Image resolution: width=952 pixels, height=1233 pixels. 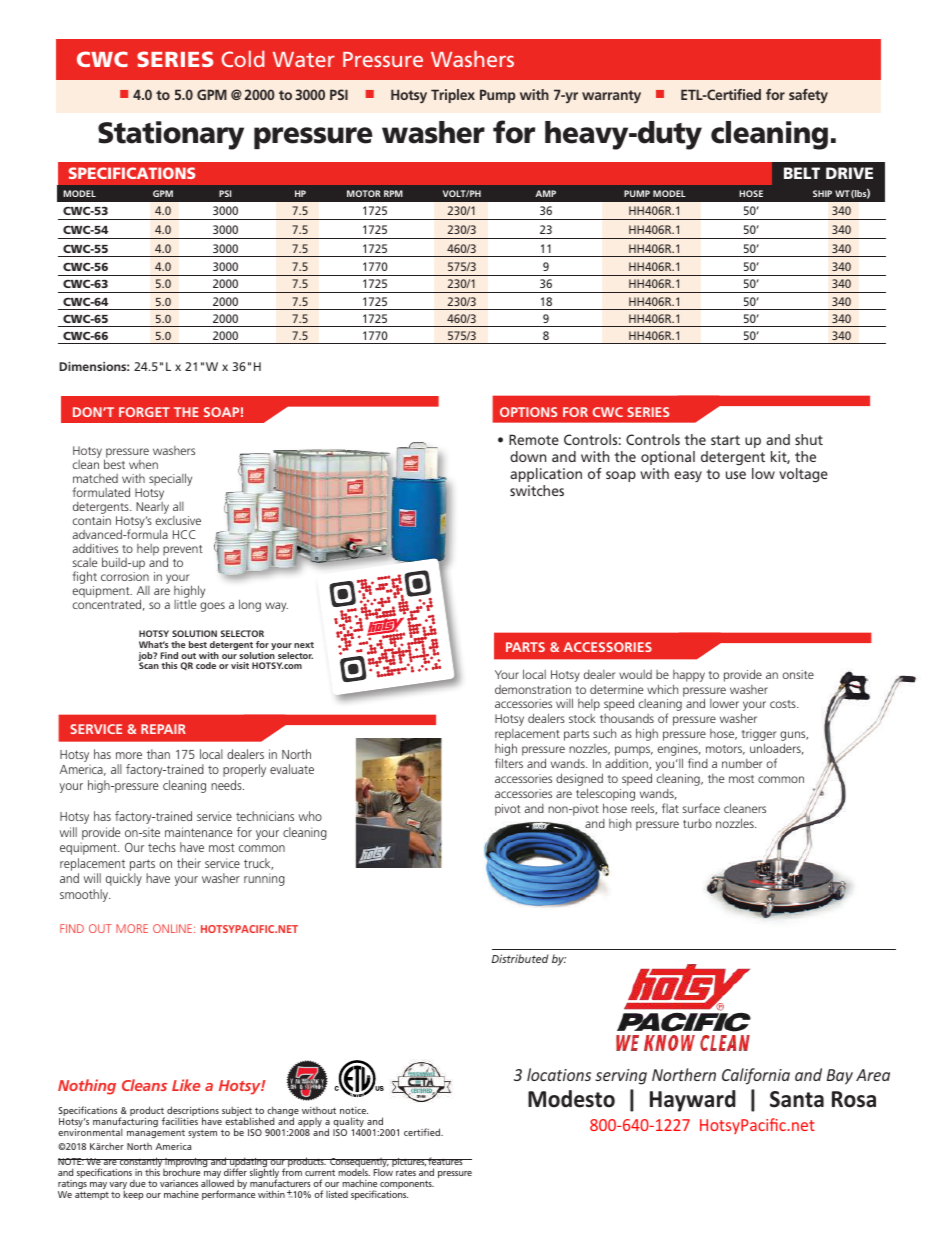 What do you see at coordinates (406, 1172) in the screenshot?
I see `rates` at bounding box center [406, 1172].
